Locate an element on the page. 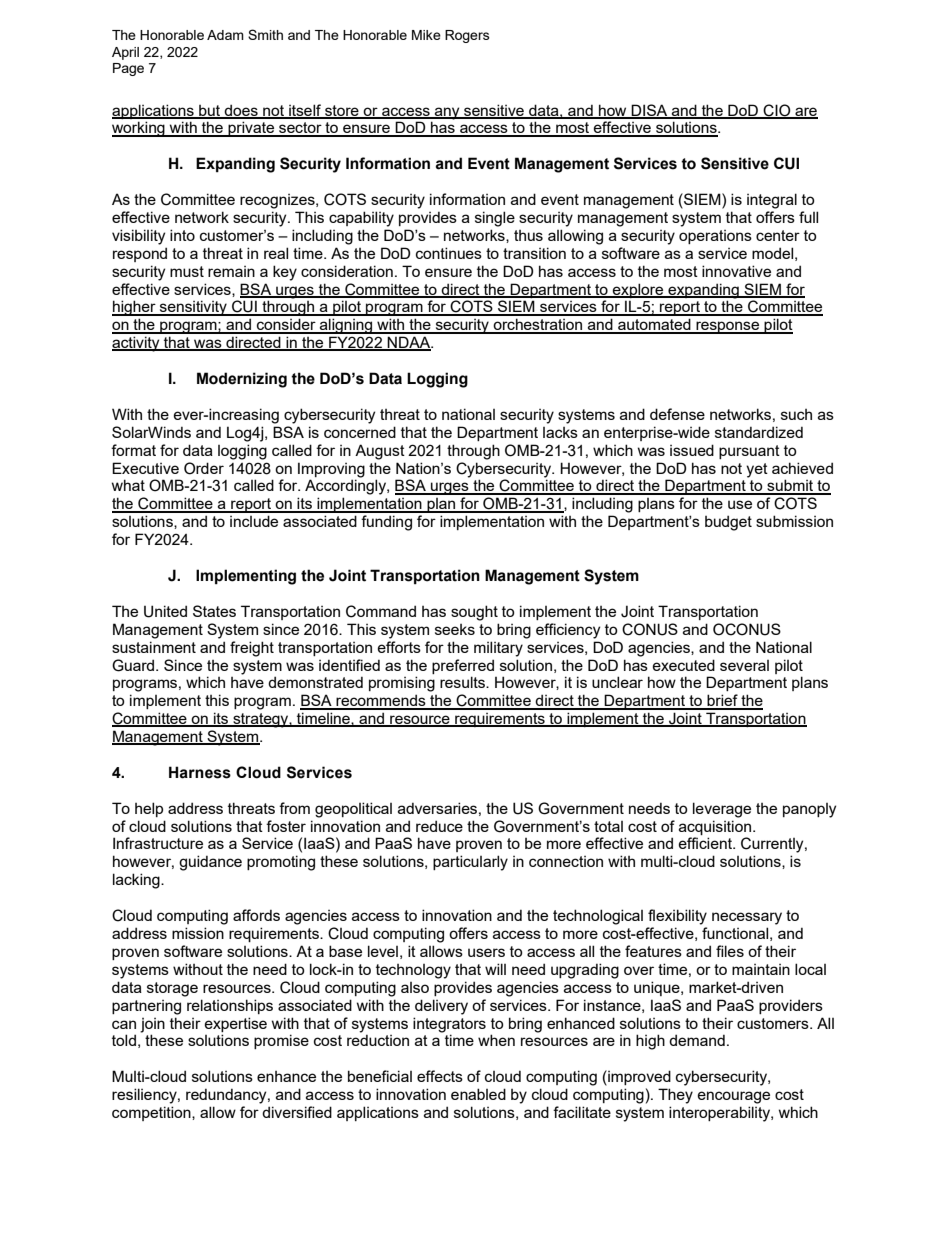 Image resolution: width=952 pixels, height=1233 pixels. NDAA is located at coordinates (409, 343).
